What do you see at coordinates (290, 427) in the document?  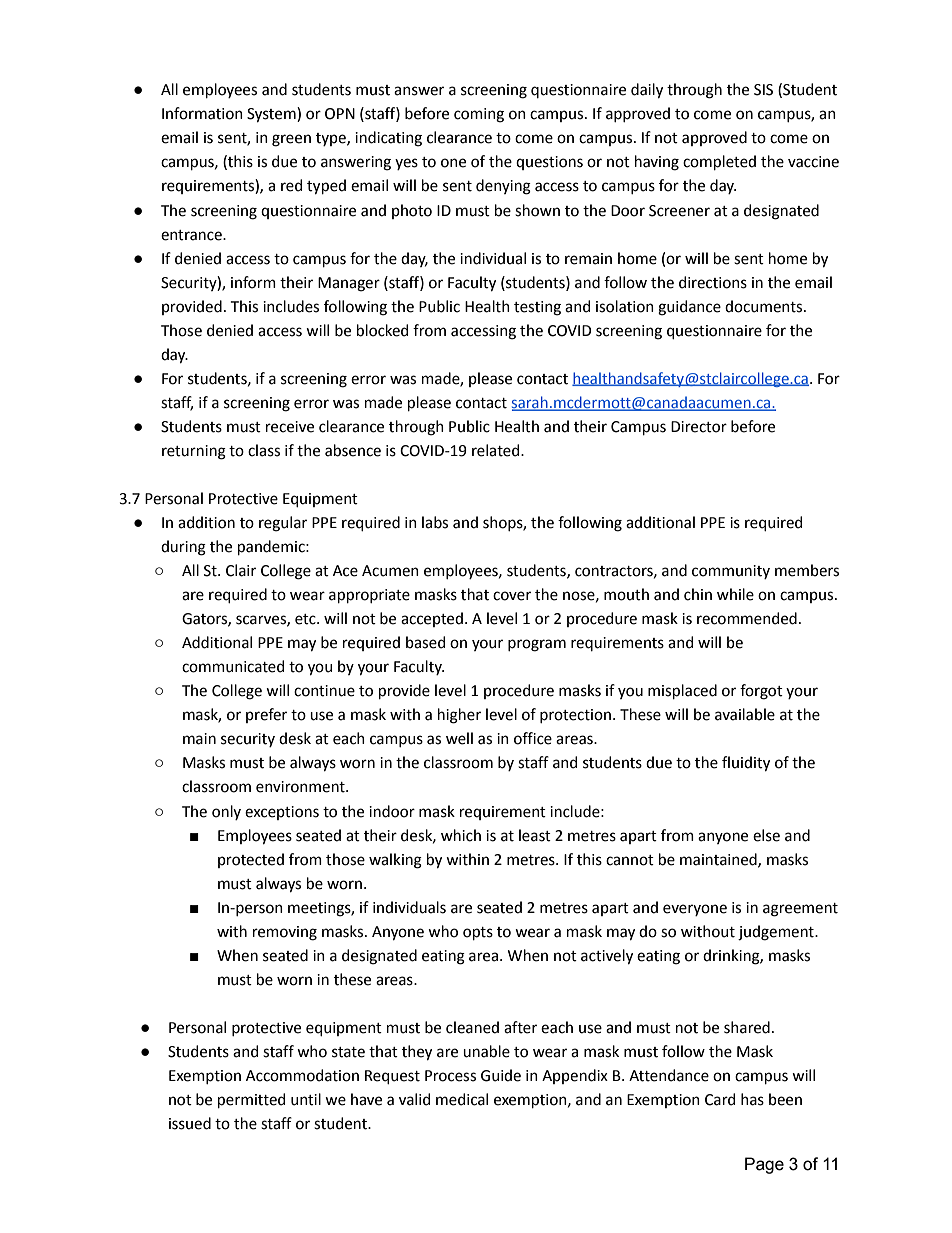 I see `receive` at bounding box center [290, 427].
